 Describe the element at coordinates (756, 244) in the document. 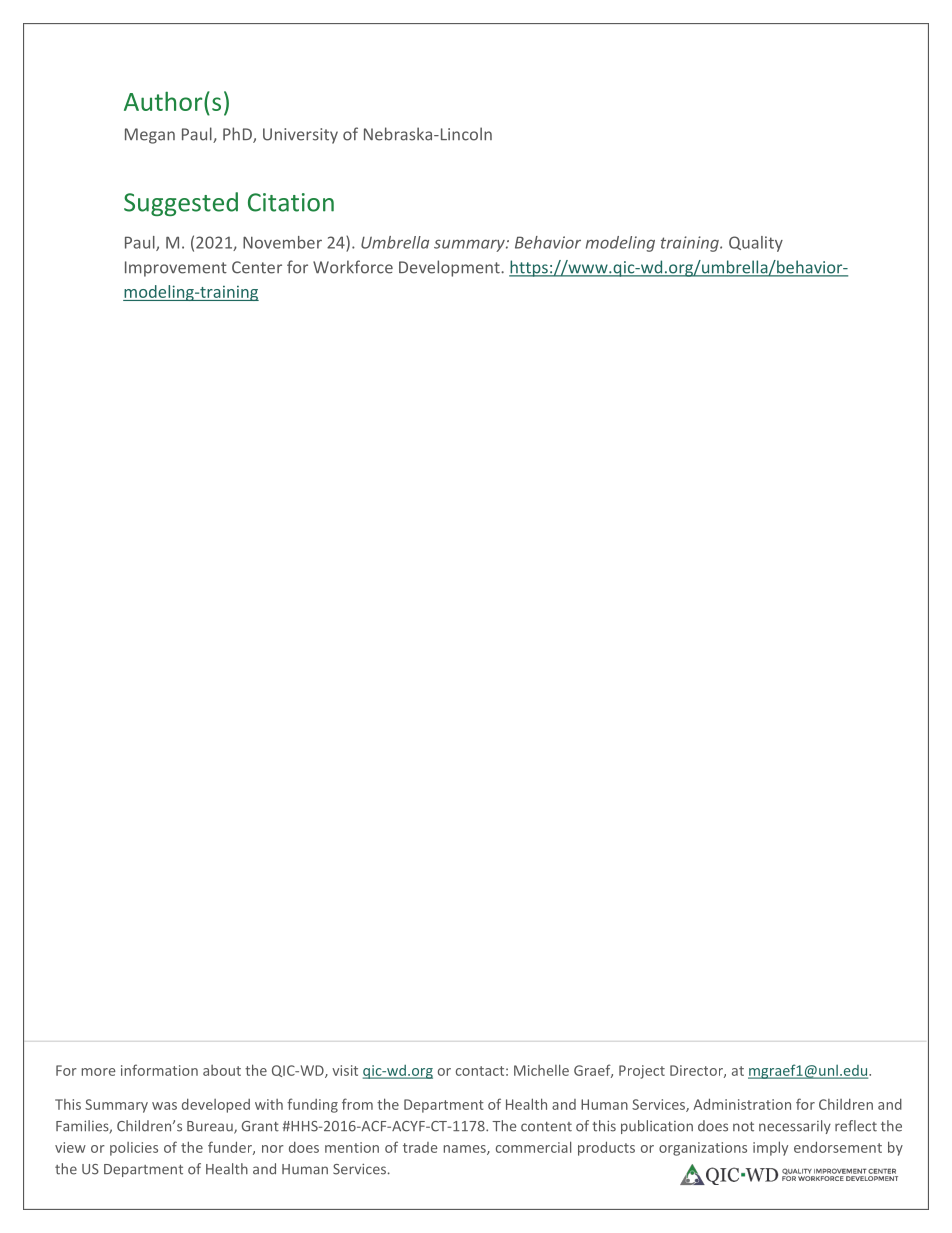

I see `Quality` at that location.
